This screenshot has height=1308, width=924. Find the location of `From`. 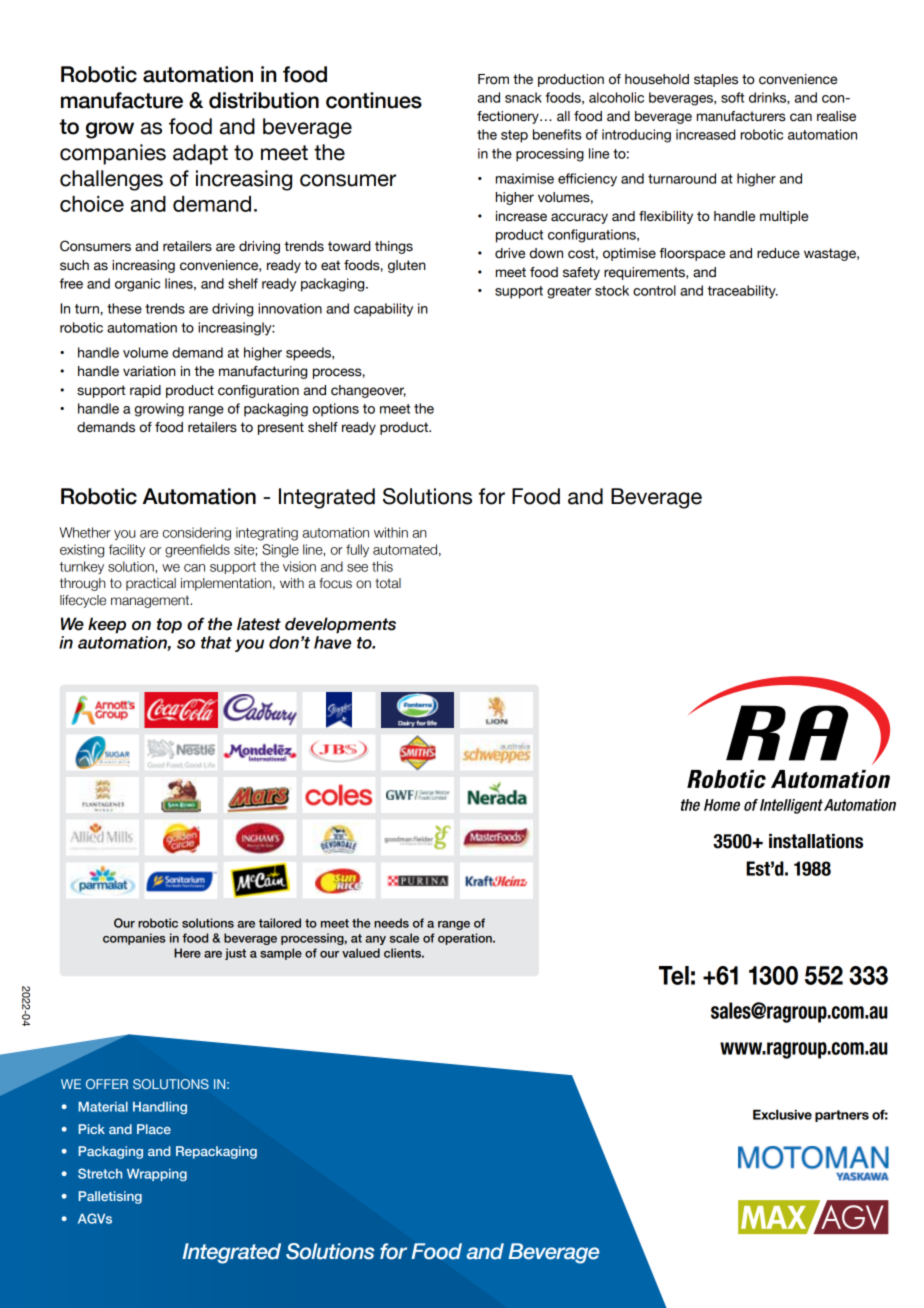

From is located at coordinates (493, 79).
